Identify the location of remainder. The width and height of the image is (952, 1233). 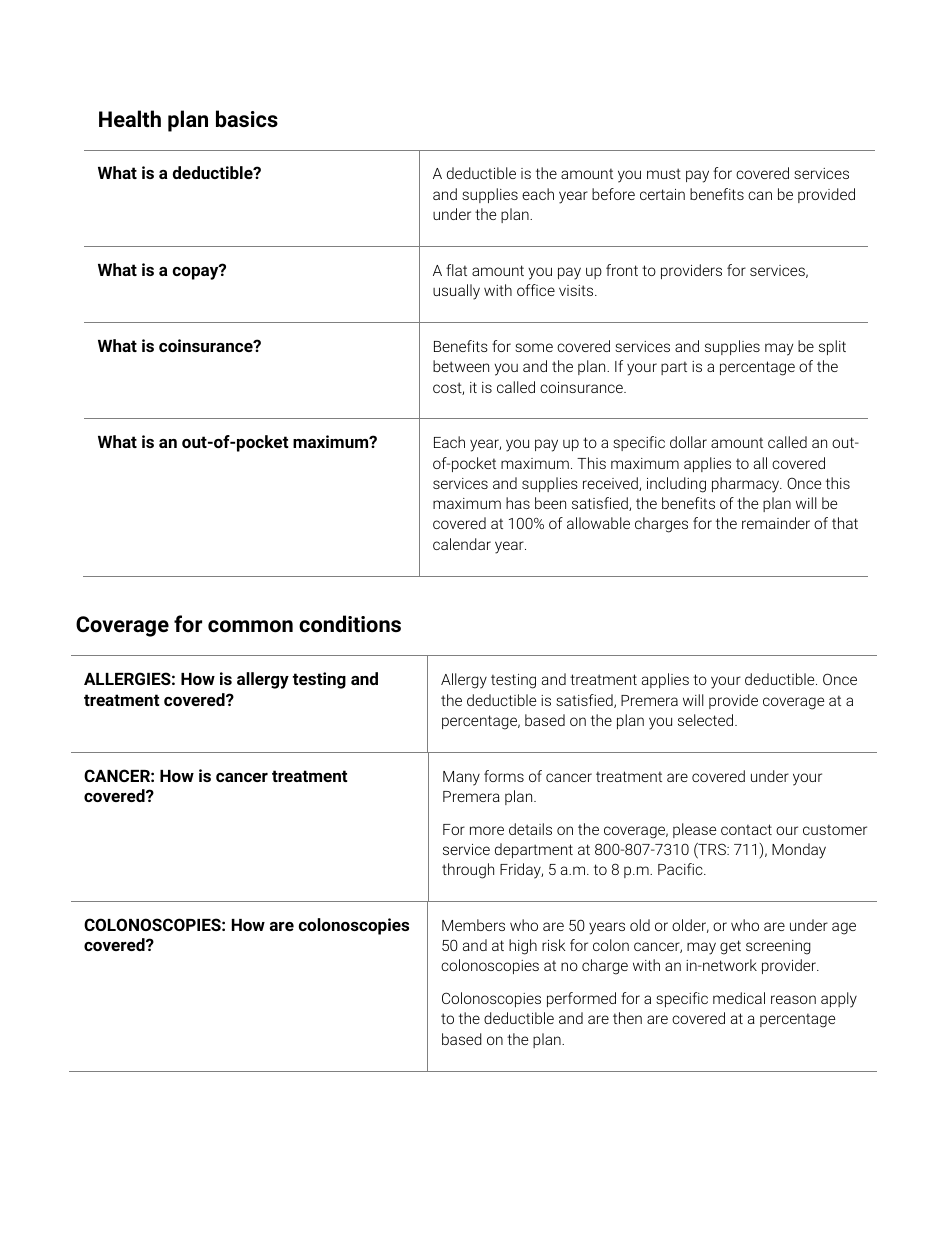
(776, 523).
